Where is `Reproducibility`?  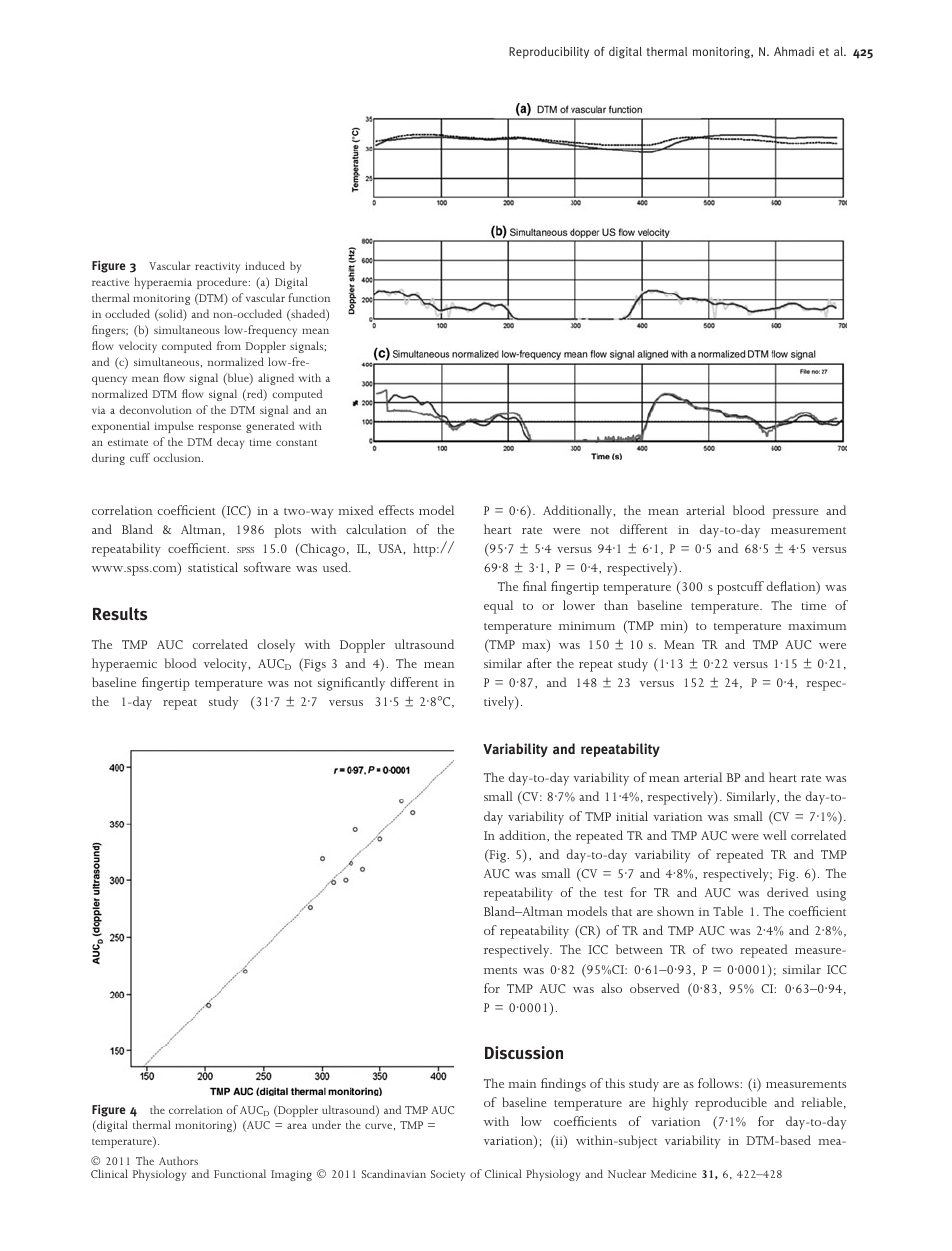
Reproducibility is located at coordinates (549, 53).
